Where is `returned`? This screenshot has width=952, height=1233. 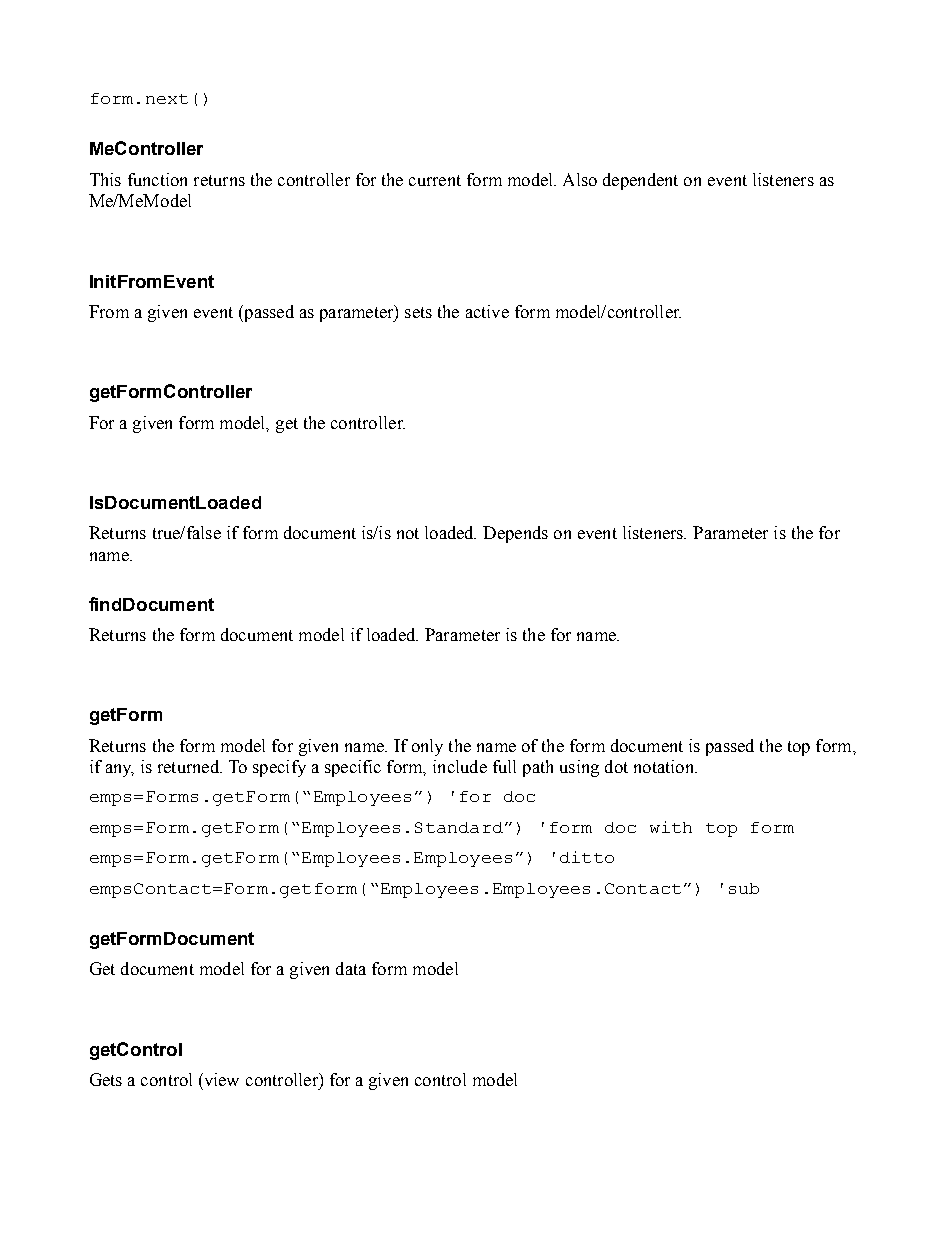 returned is located at coordinates (190, 766).
